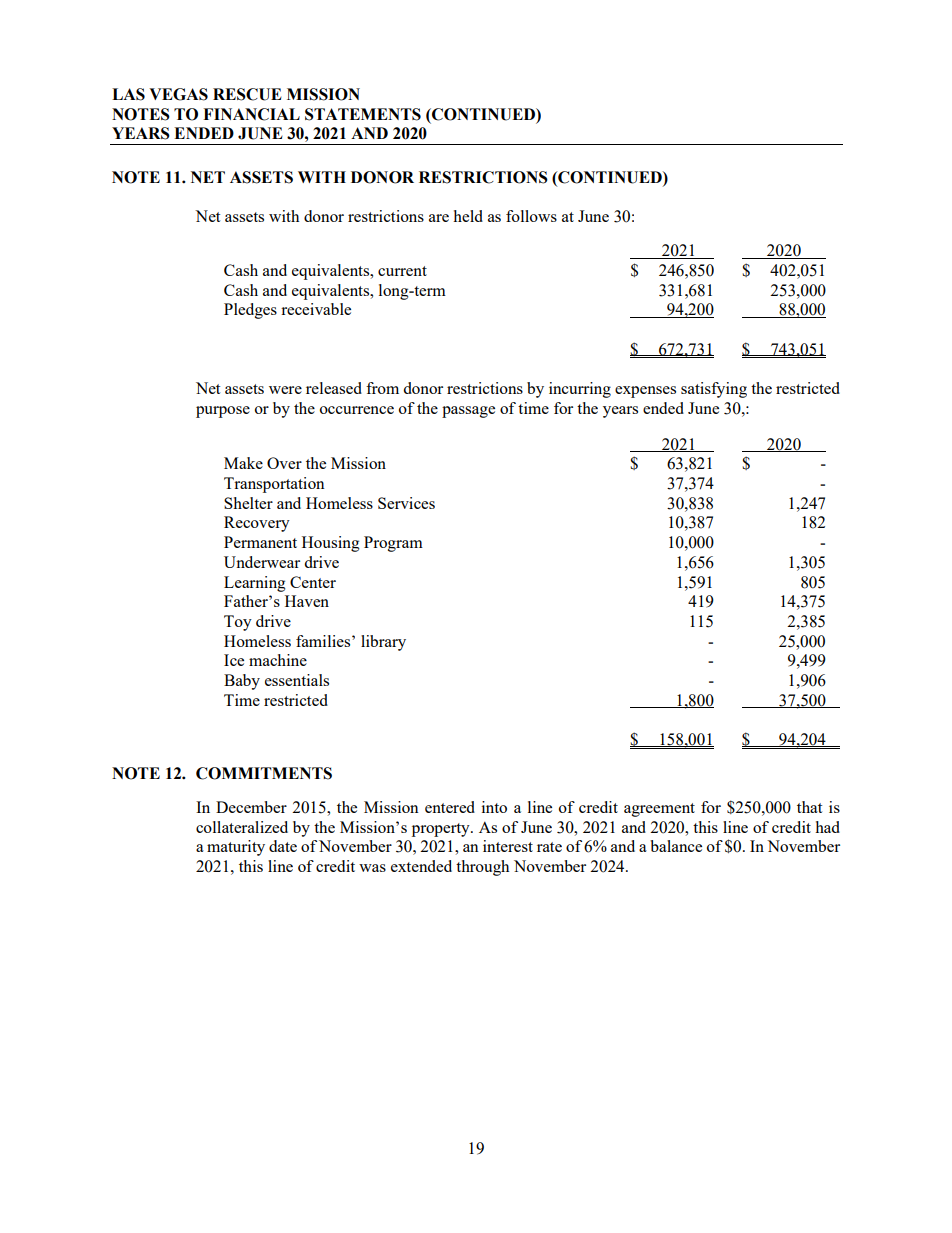 The image size is (952, 1233). I want to click on Services, so click(406, 503).
